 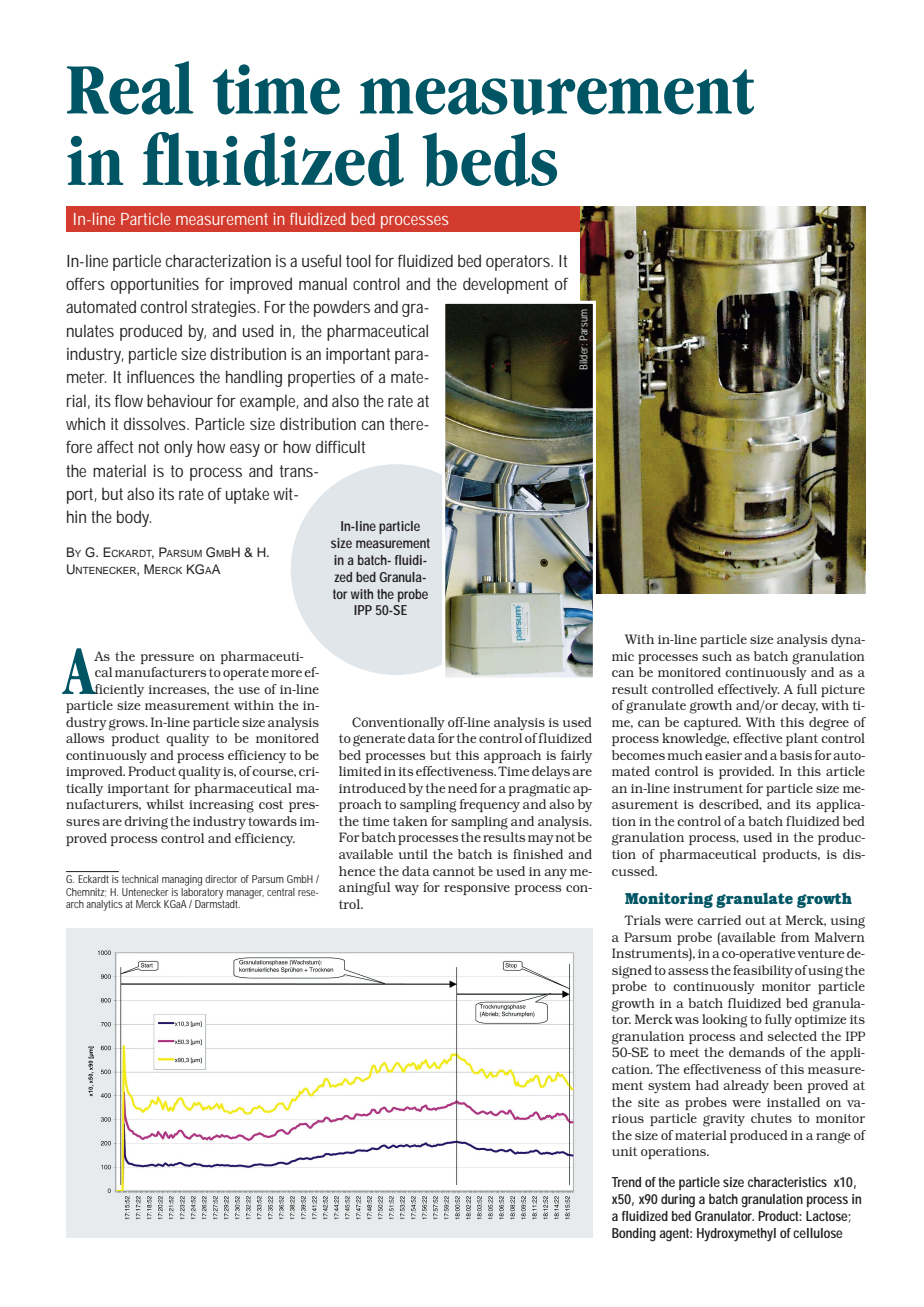 I want to click on difficult, so click(x=340, y=446).
